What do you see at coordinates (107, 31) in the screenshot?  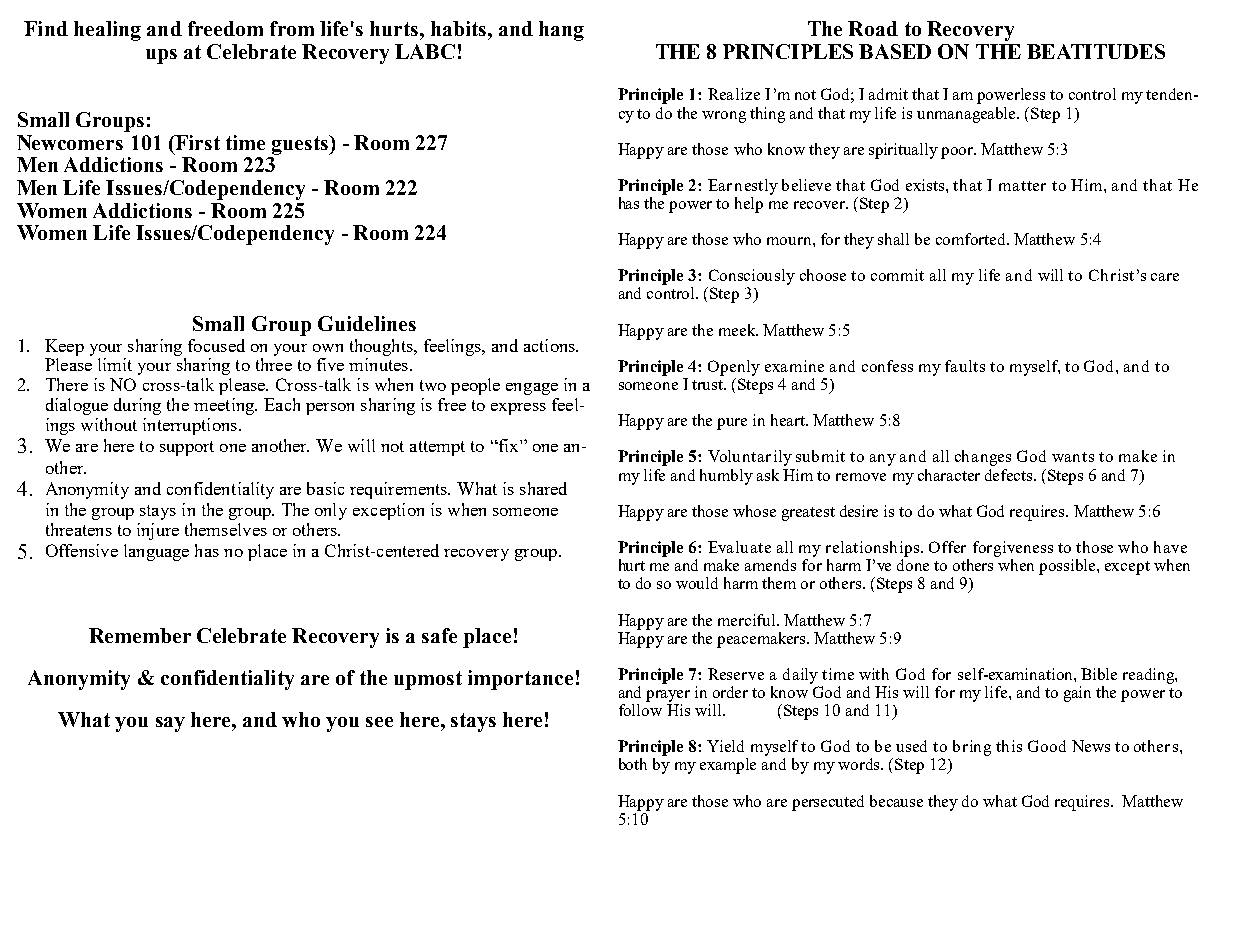 I see `healing` at bounding box center [107, 31].
